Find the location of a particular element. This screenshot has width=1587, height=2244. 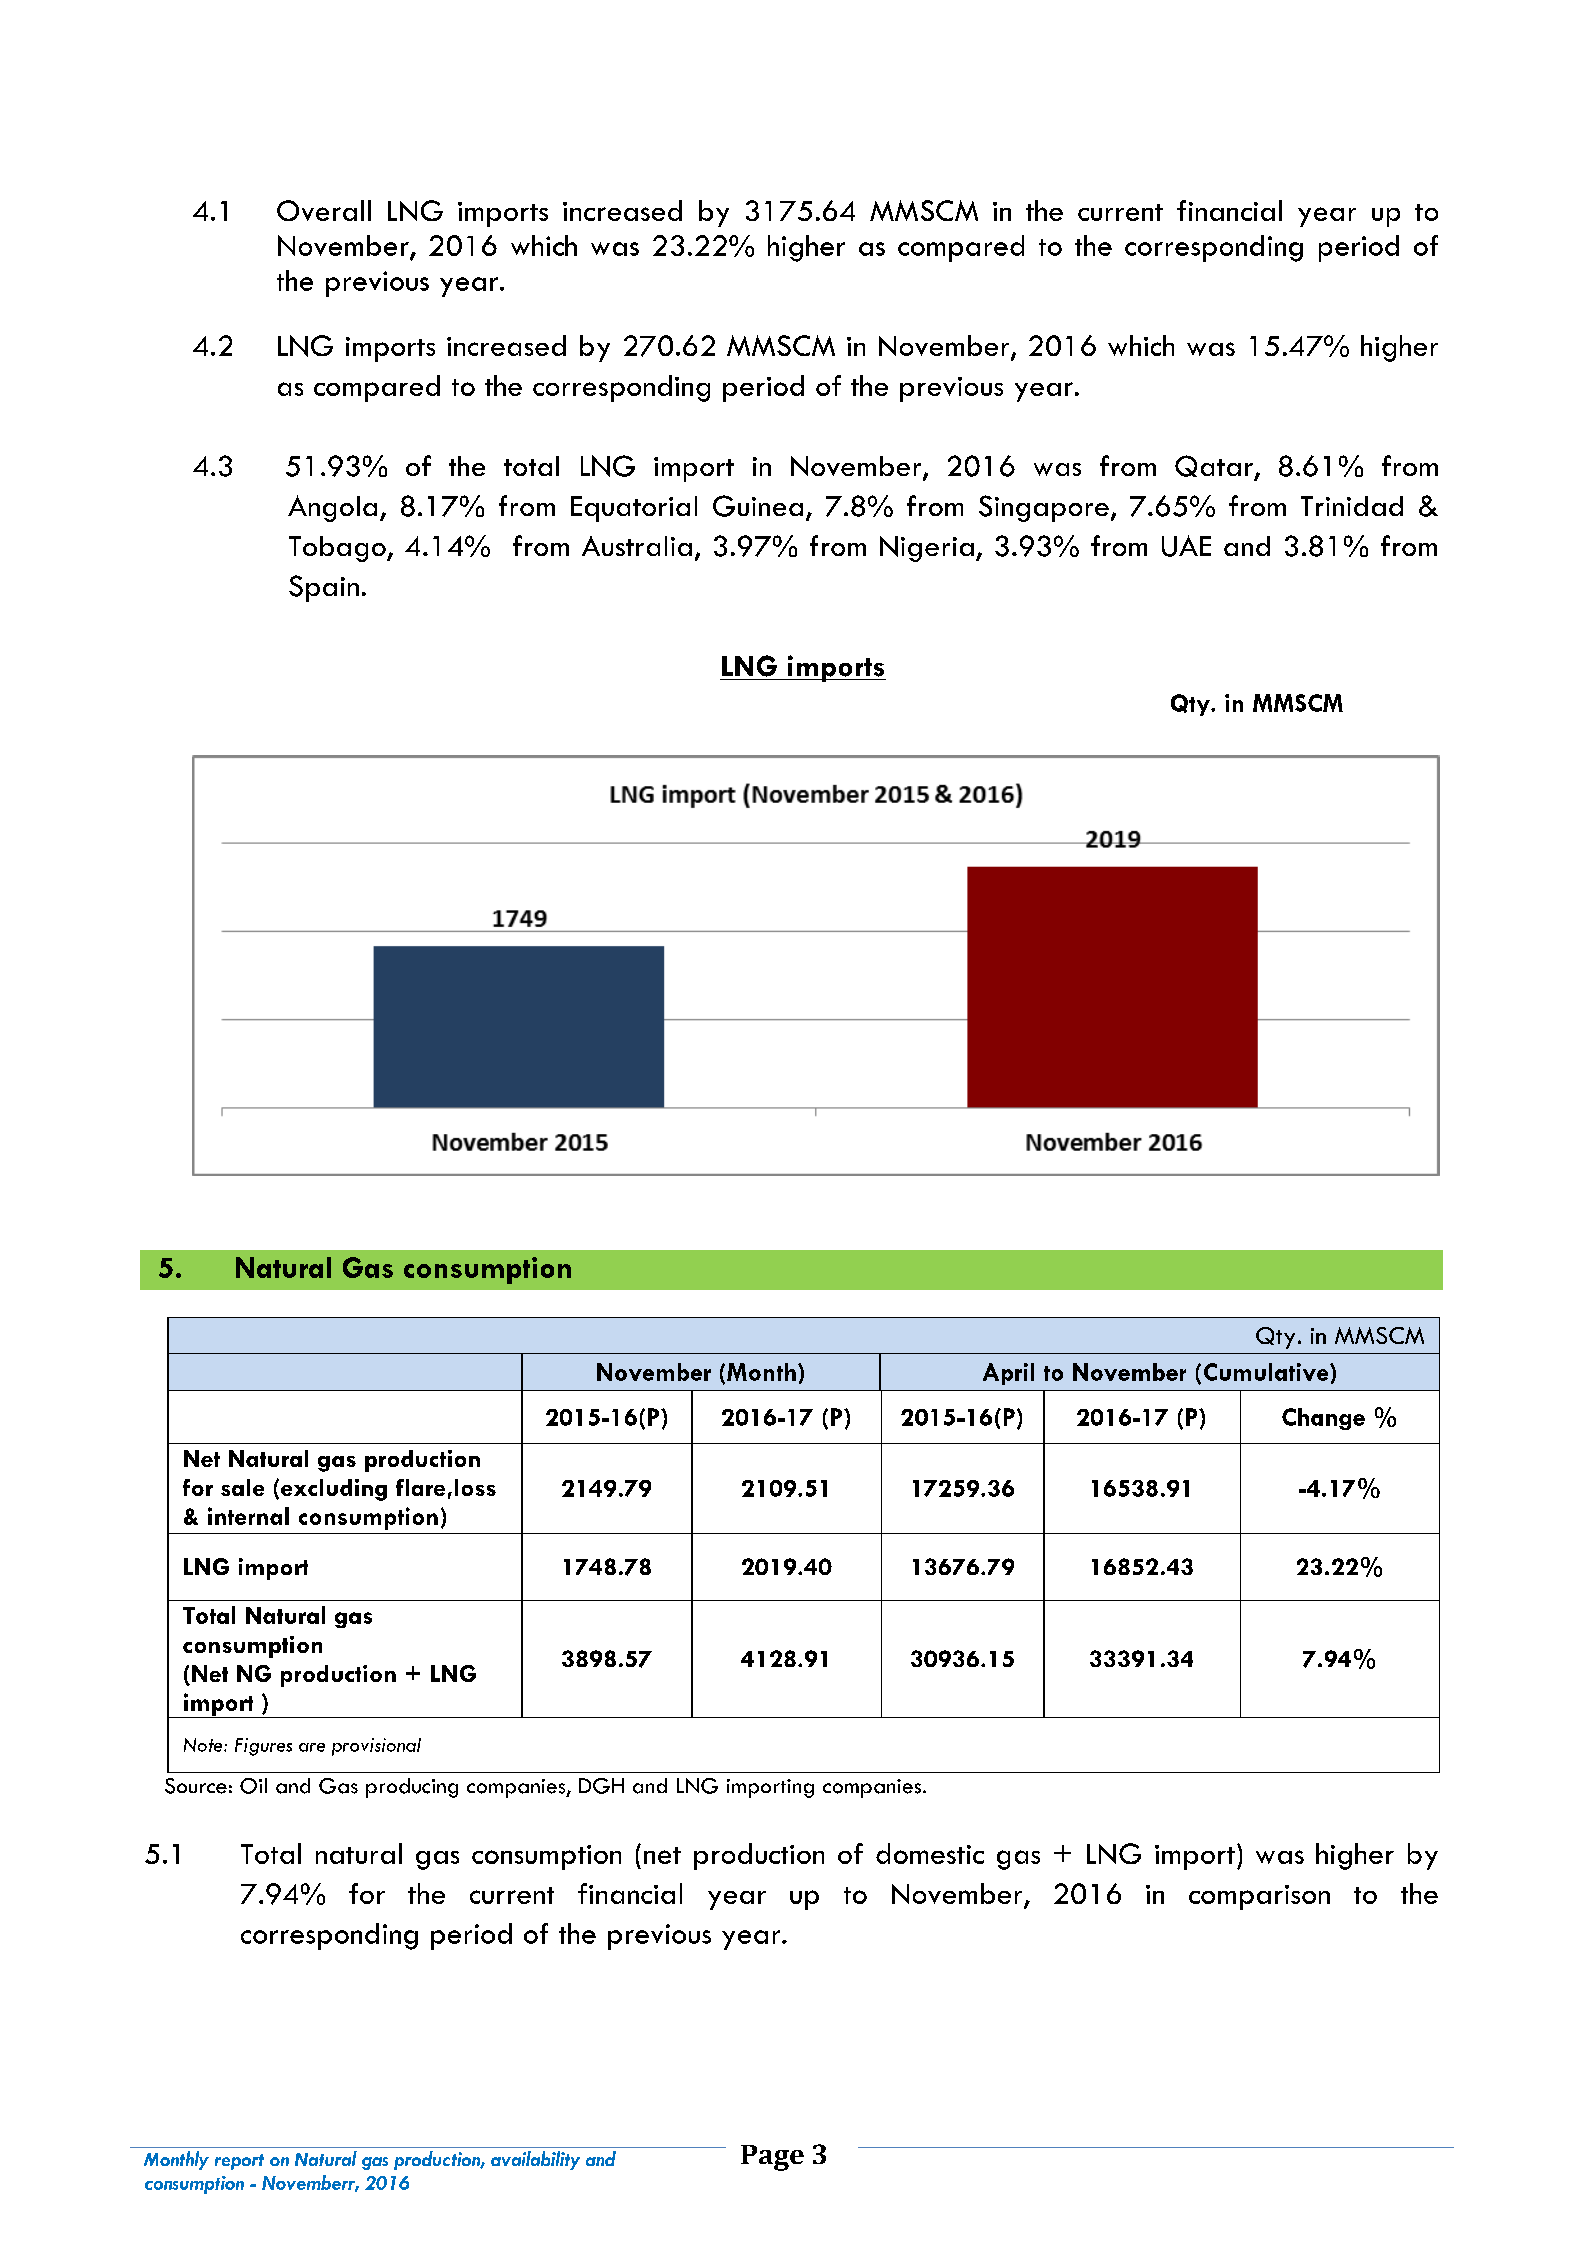

report is located at coordinates (239, 2162).
